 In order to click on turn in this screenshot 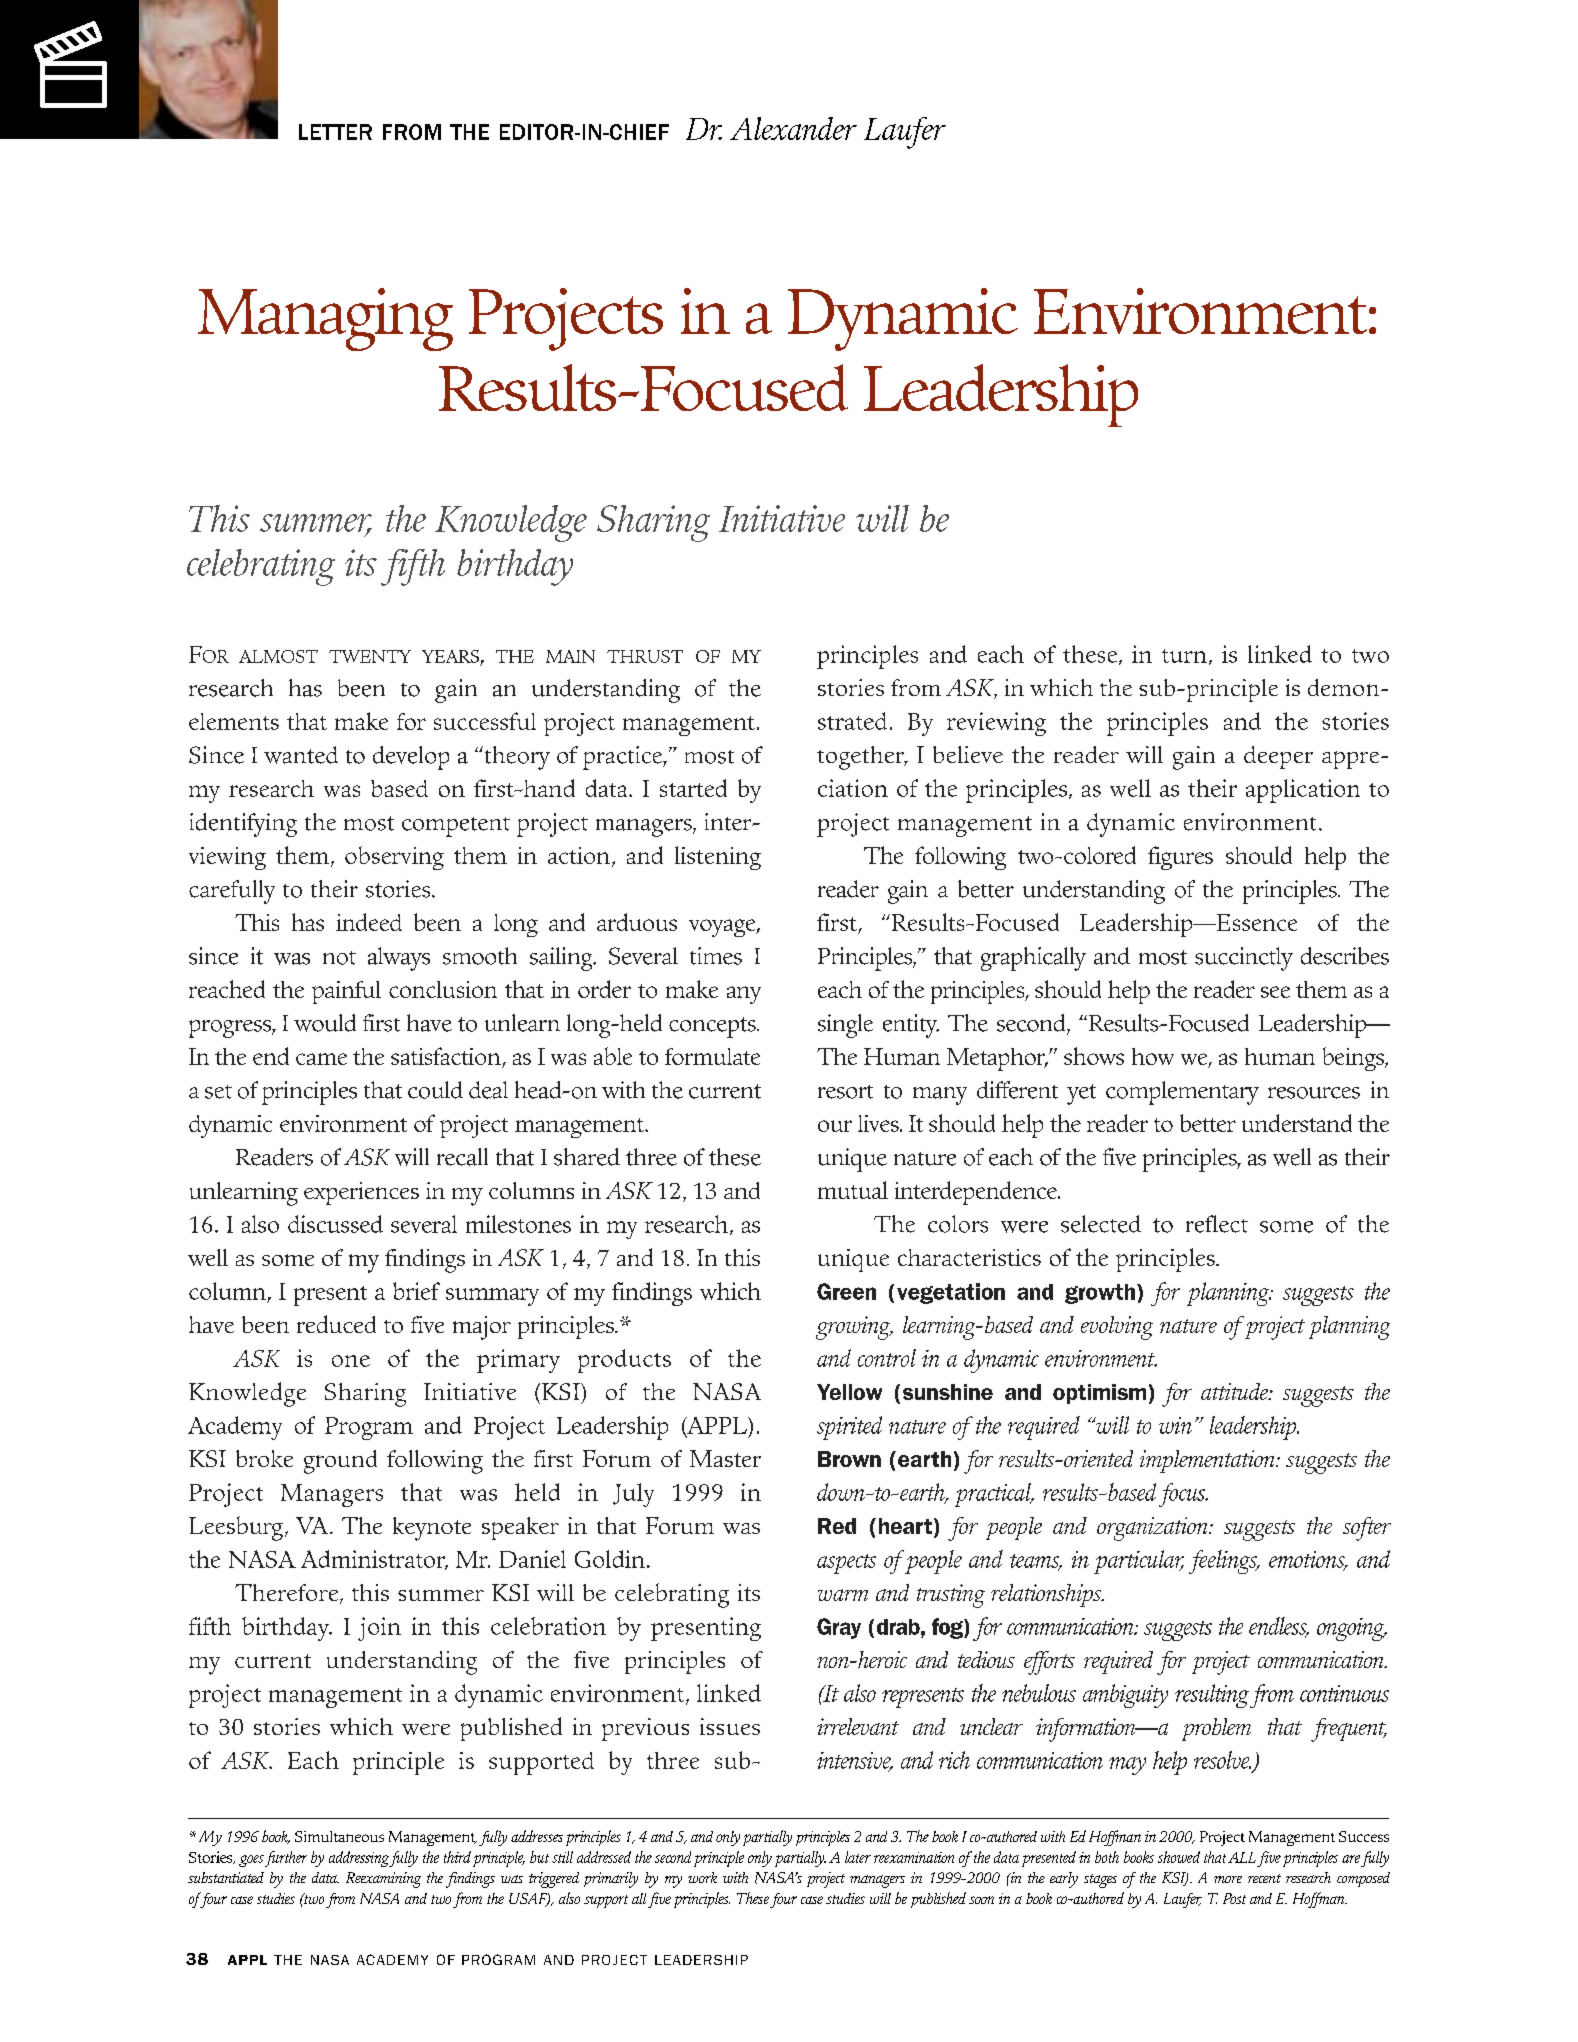, I will do `click(1184, 656)`.
